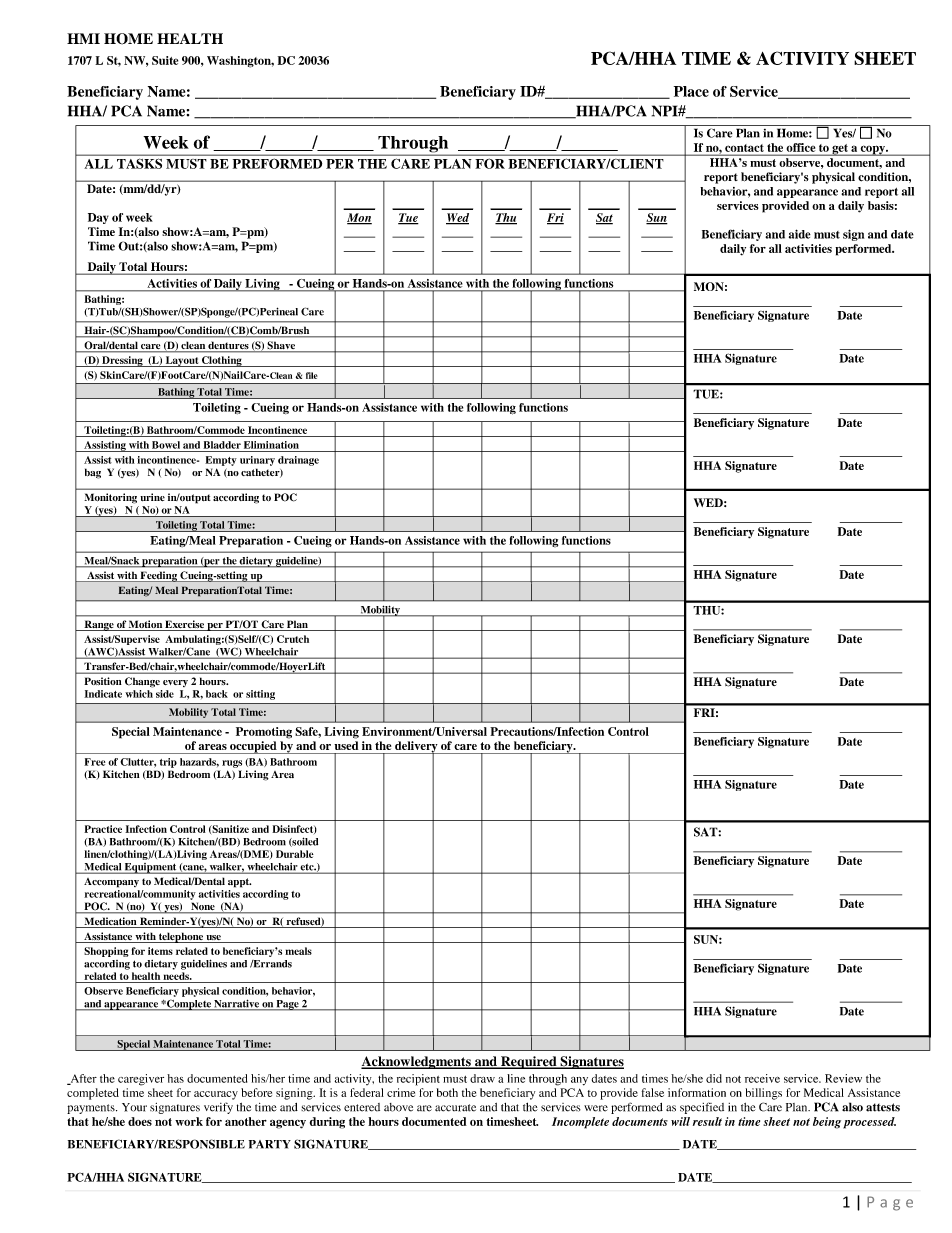 The width and height of the page is (952, 1233). I want to click on delivery, so click(416, 748).
